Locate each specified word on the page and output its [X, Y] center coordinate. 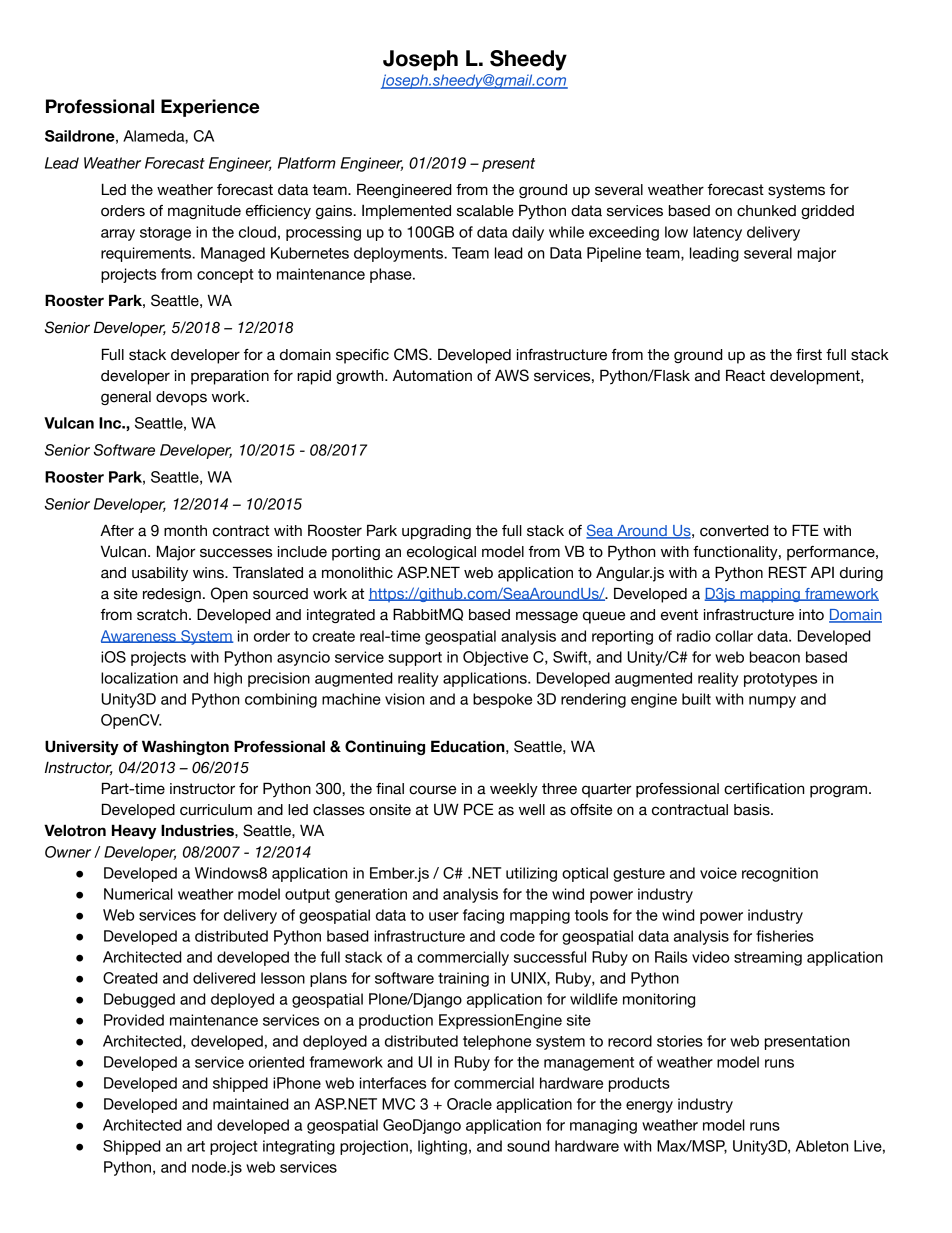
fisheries [785, 936]
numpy [772, 702]
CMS [412, 354]
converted [734, 531]
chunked [766, 211]
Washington [185, 747]
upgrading [436, 532]
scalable [485, 211]
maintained [251, 1104]
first [809, 355]
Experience [210, 108]
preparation [230, 377]
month [185, 531]
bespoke [502, 700]
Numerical [138, 894]
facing [483, 916]
